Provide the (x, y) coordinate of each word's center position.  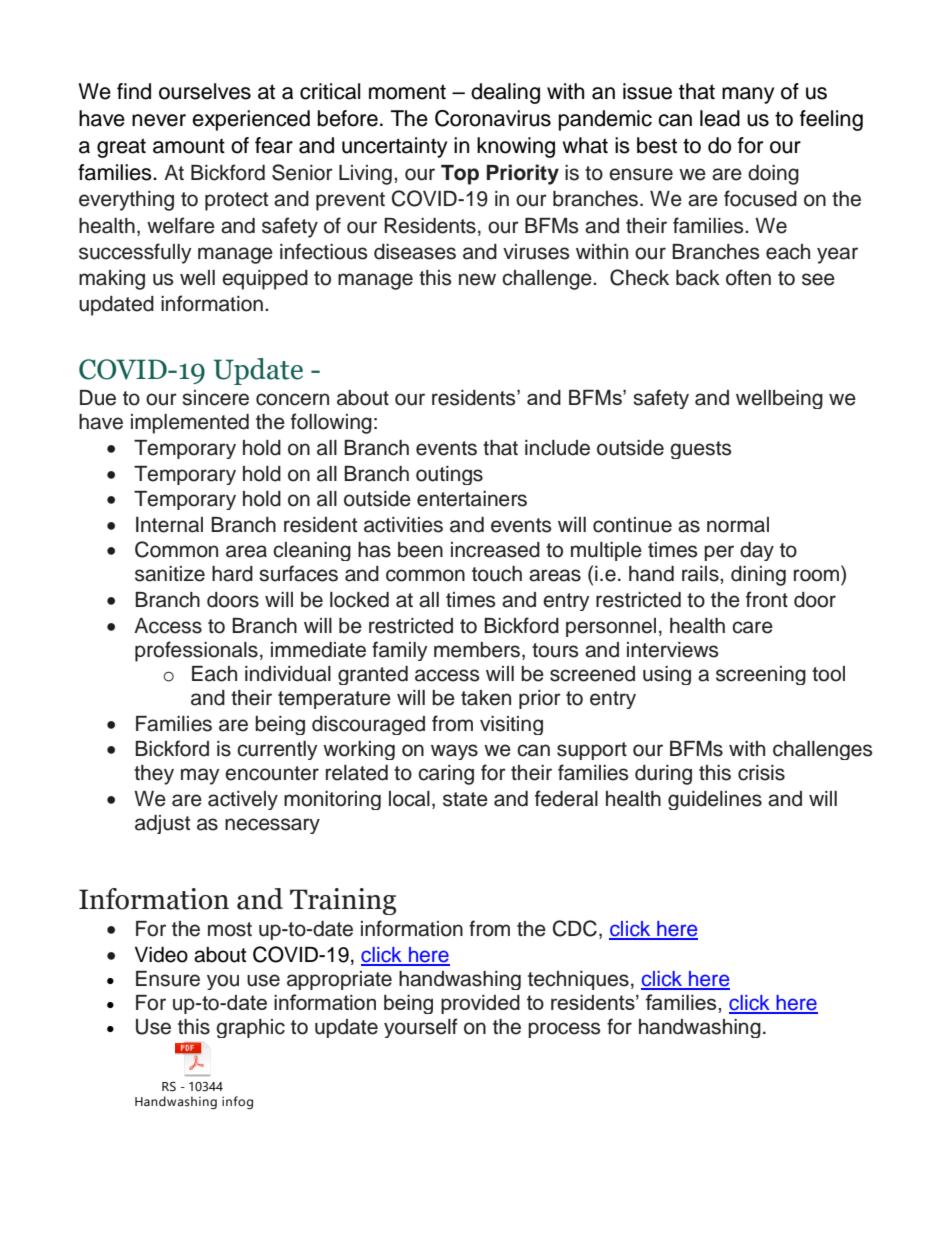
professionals (196, 651)
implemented (190, 424)
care (752, 627)
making (112, 280)
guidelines (715, 800)
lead (720, 118)
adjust (162, 824)
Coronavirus (493, 118)
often (748, 277)
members (477, 650)
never (159, 120)
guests (700, 450)
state (465, 799)
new (477, 279)
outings (449, 475)
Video (161, 955)
